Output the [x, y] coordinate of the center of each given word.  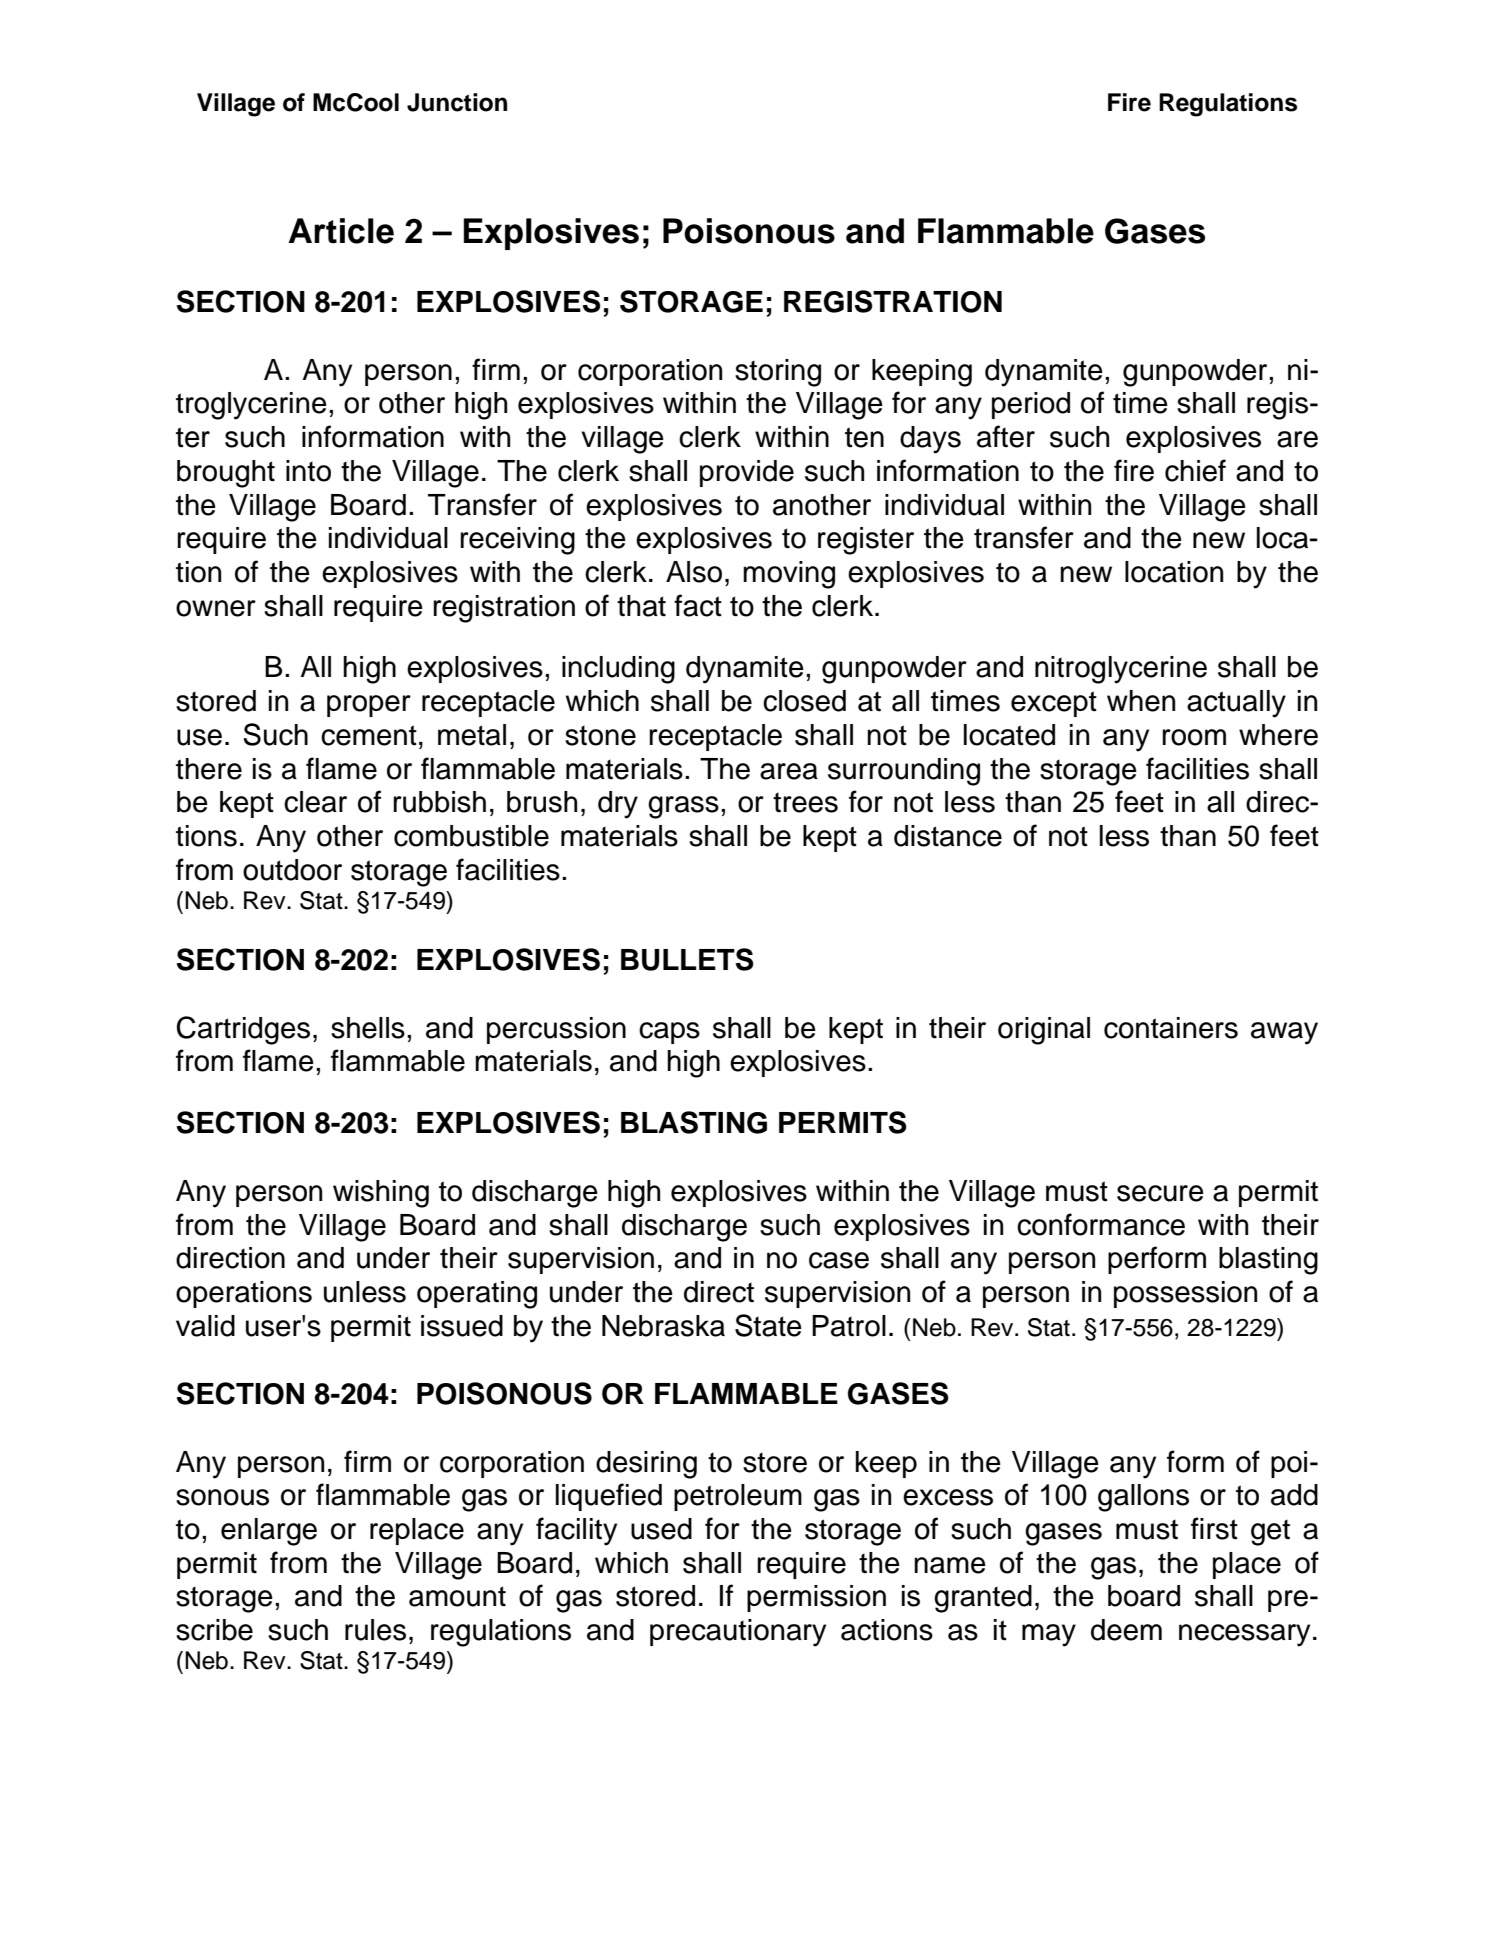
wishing [381, 1194]
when [1141, 701]
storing [778, 373]
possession [1185, 1294]
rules [375, 1630]
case [839, 1260]
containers [1171, 1028]
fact [698, 605]
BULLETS [687, 959]
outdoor [292, 870]
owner [216, 608]
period [1031, 405]
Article [341, 231]
